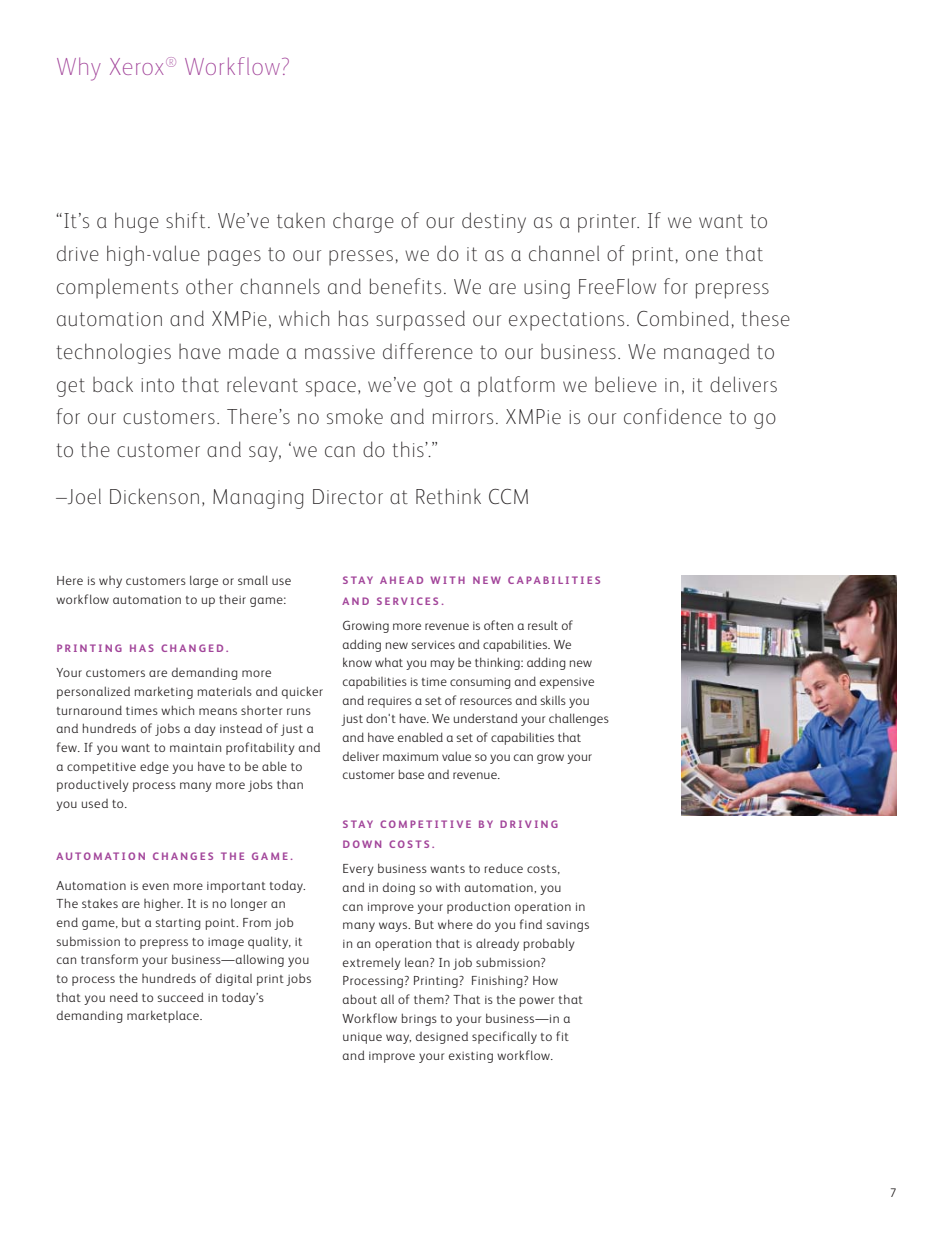 The width and height of the screenshot is (952, 1233). I want to click on what, so click(389, 662).
